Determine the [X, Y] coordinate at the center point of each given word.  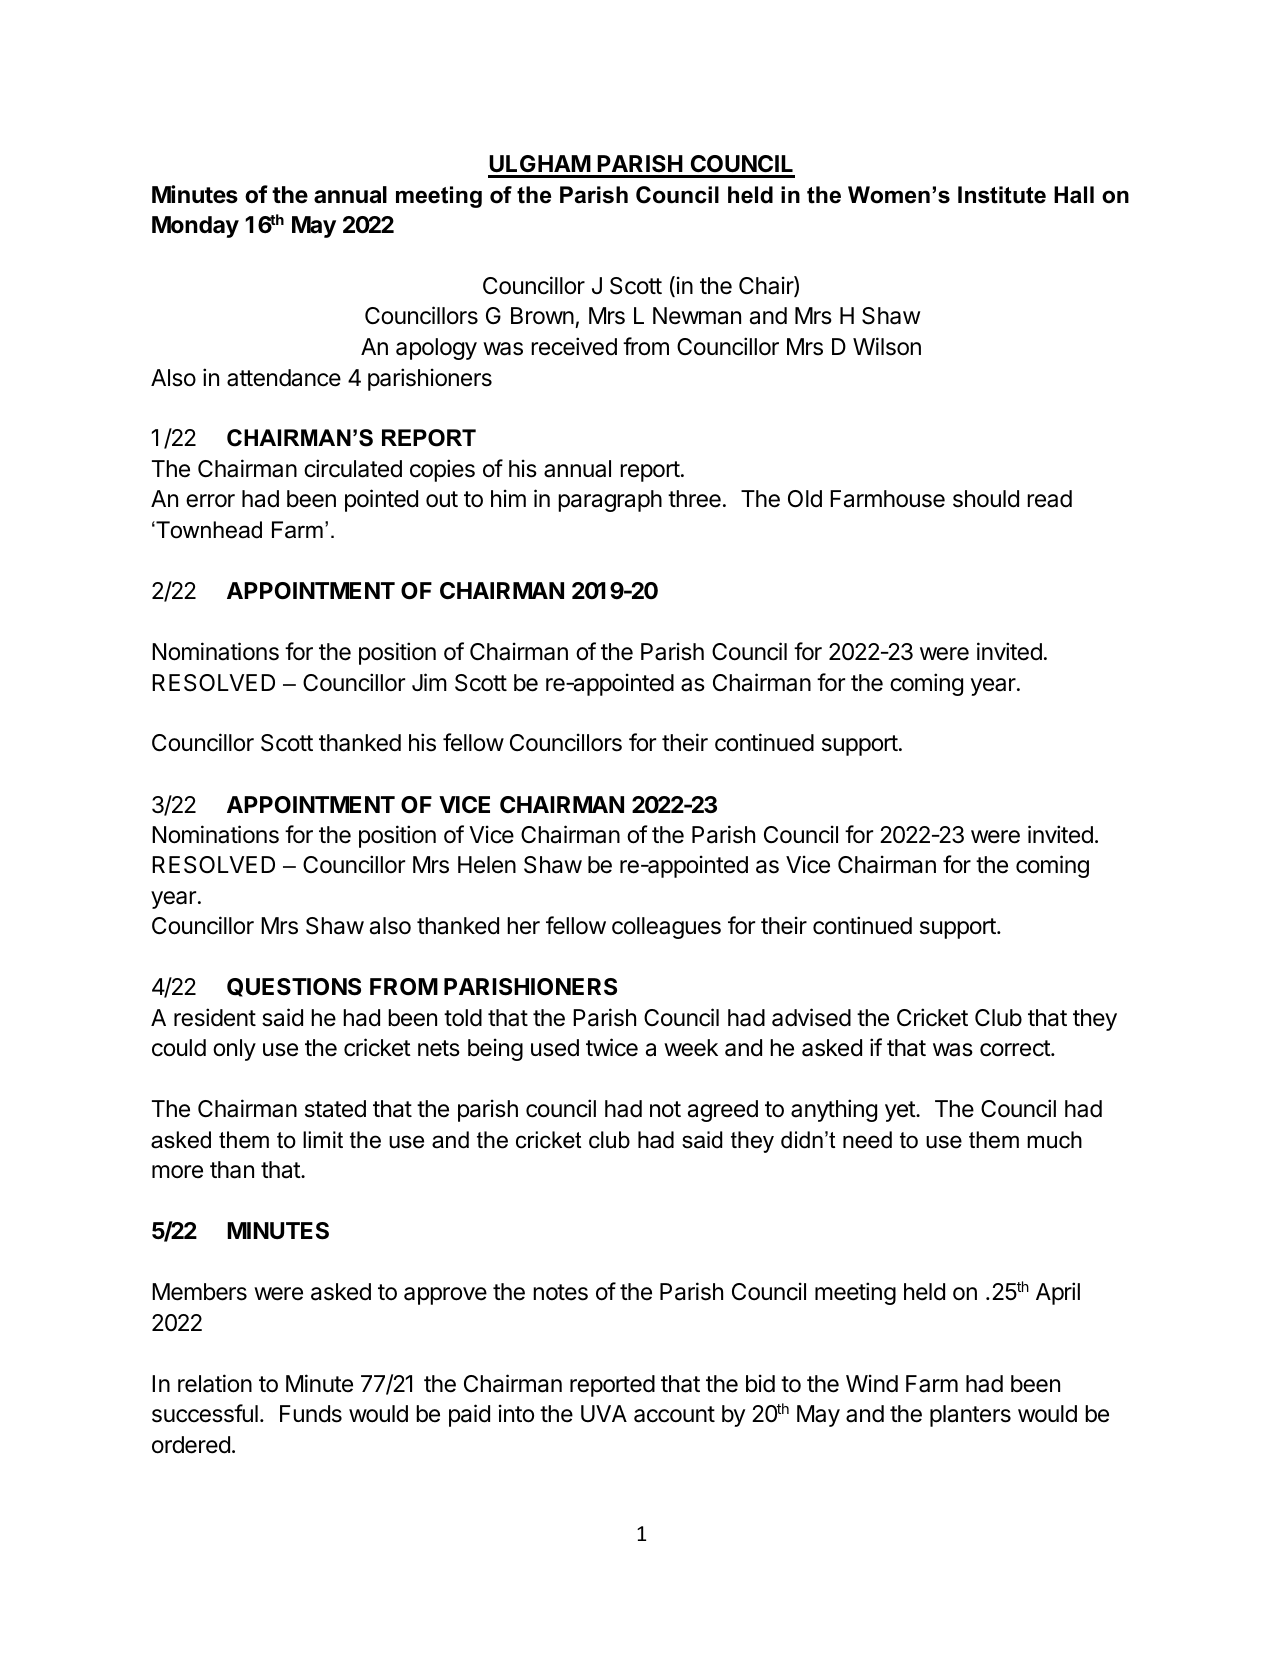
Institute [1002, 195]
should [986, 499]
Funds [311, 1414]
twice [612, 1047]
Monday [195, 227]
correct [1016, 1048]
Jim [429, 682]
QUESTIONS [294, 987]
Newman [697, 316]
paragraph [610, 501]
